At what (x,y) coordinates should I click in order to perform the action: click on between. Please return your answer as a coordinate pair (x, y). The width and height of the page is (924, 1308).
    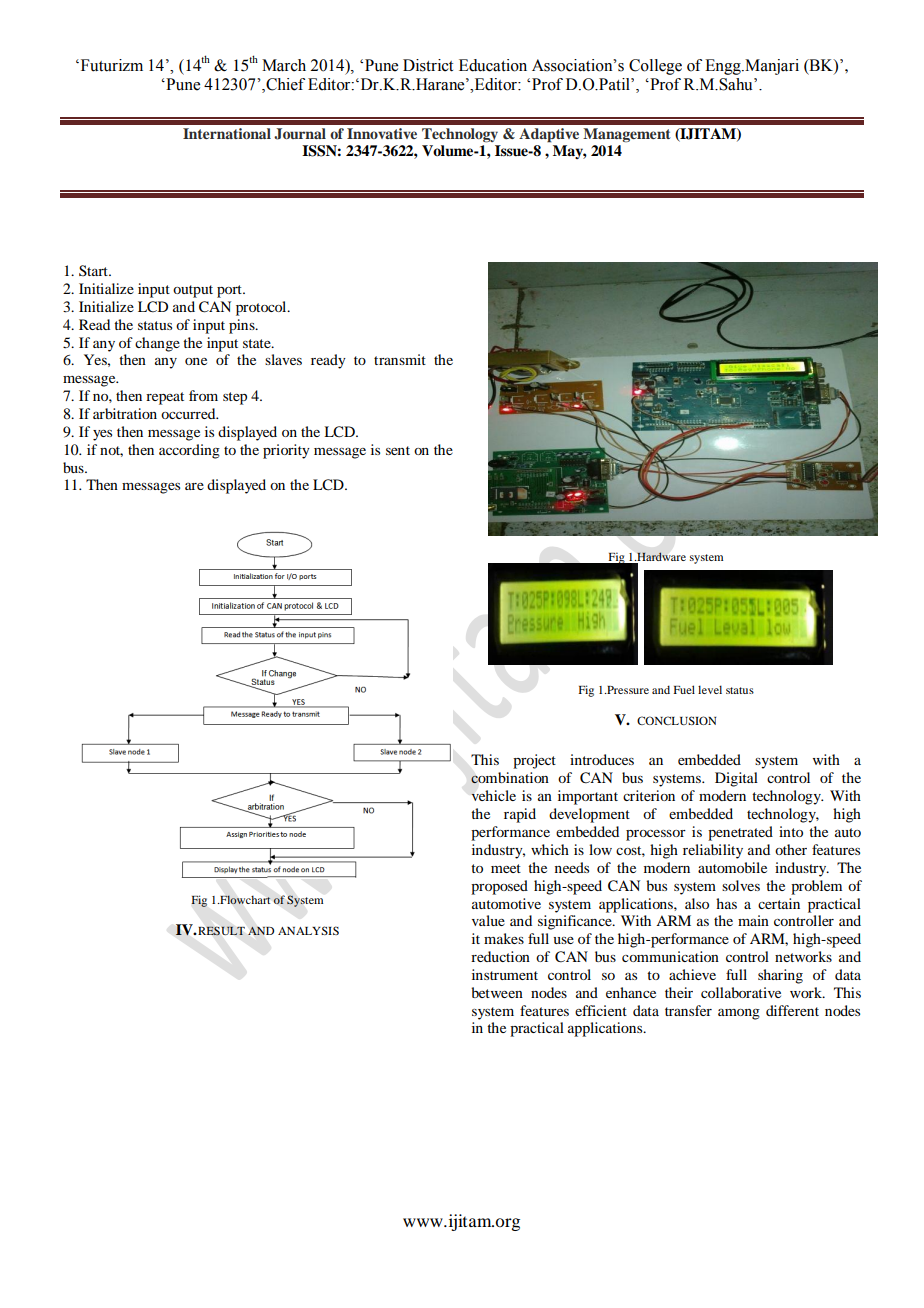
    Looking at the image, I should click on (497, 992).
